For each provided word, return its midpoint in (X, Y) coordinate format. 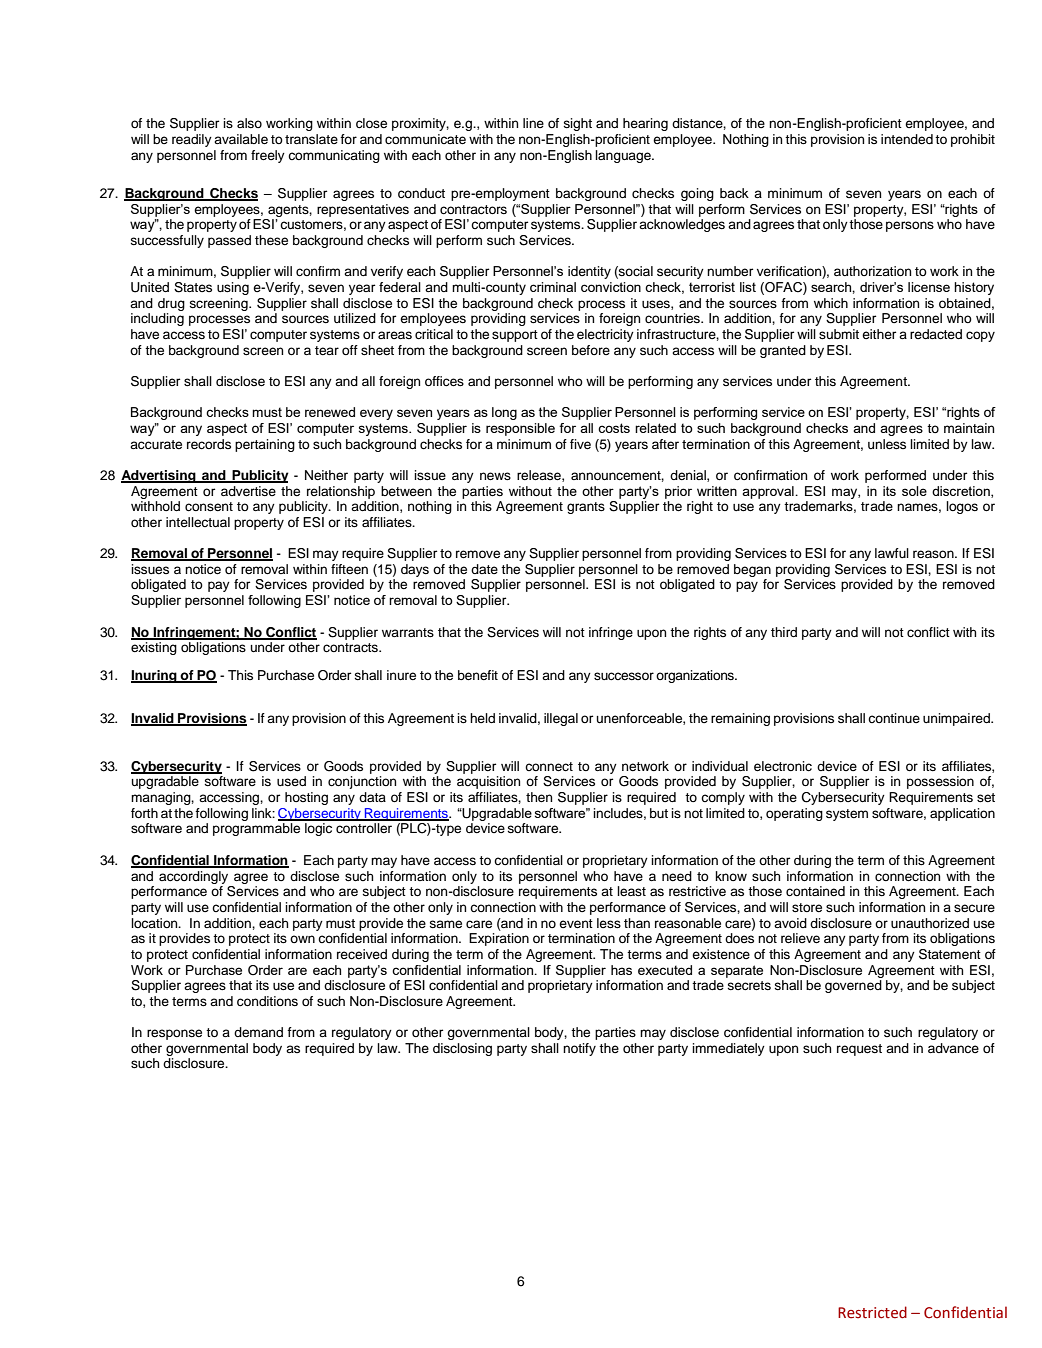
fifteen (349, 569)
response (174, 1034)
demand (258, 1032)
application (962, 814)
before (591, 350)
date (484, 569)
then (539, 797)
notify (579, 1049)
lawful (892, 553)
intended (907, 139)
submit (839, 334)
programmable (256, 829)
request (859, 1050)
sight (578, 124)
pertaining (265, 445)
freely (268, 156)
